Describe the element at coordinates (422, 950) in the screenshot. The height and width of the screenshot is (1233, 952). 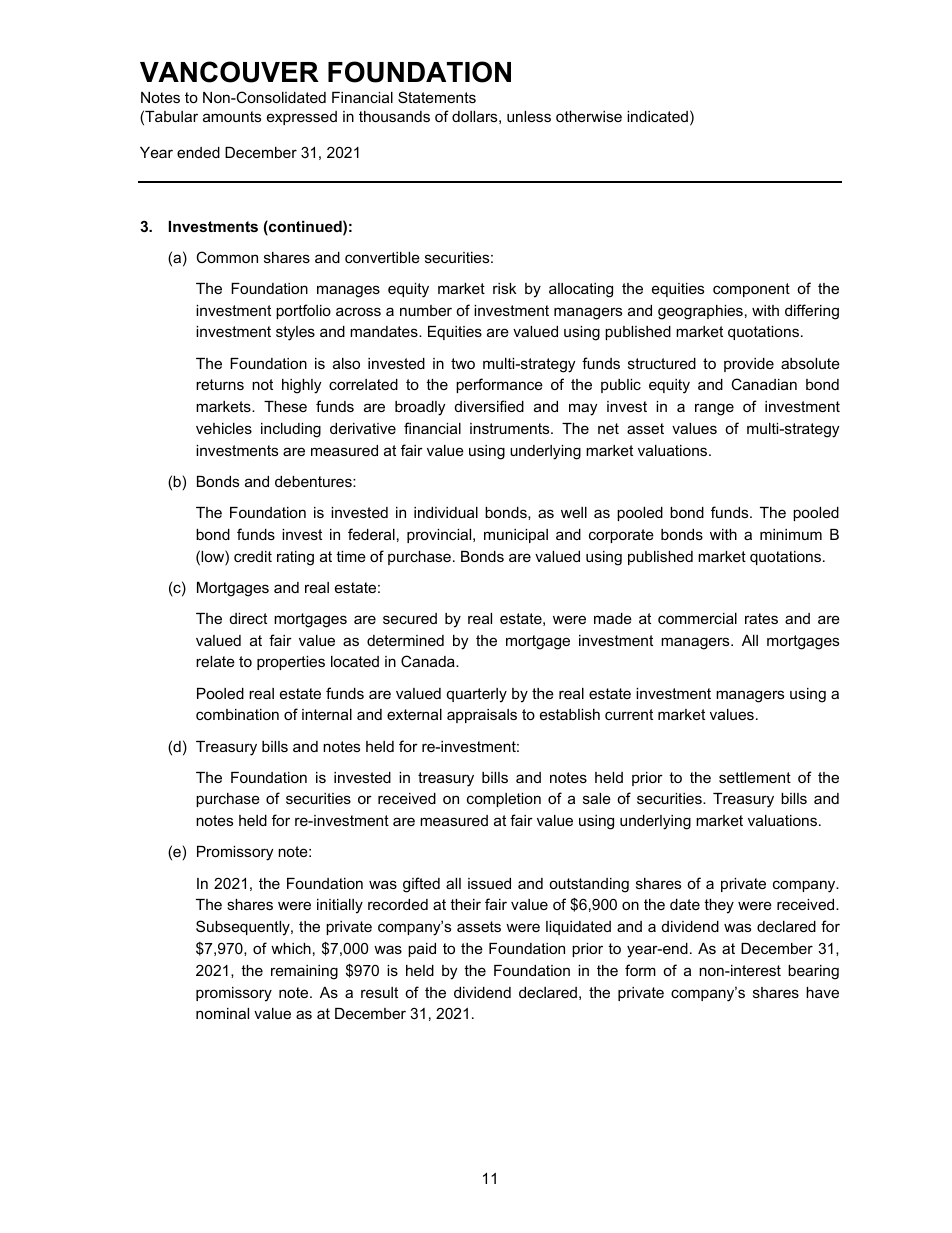
I see `paid` at that location.
